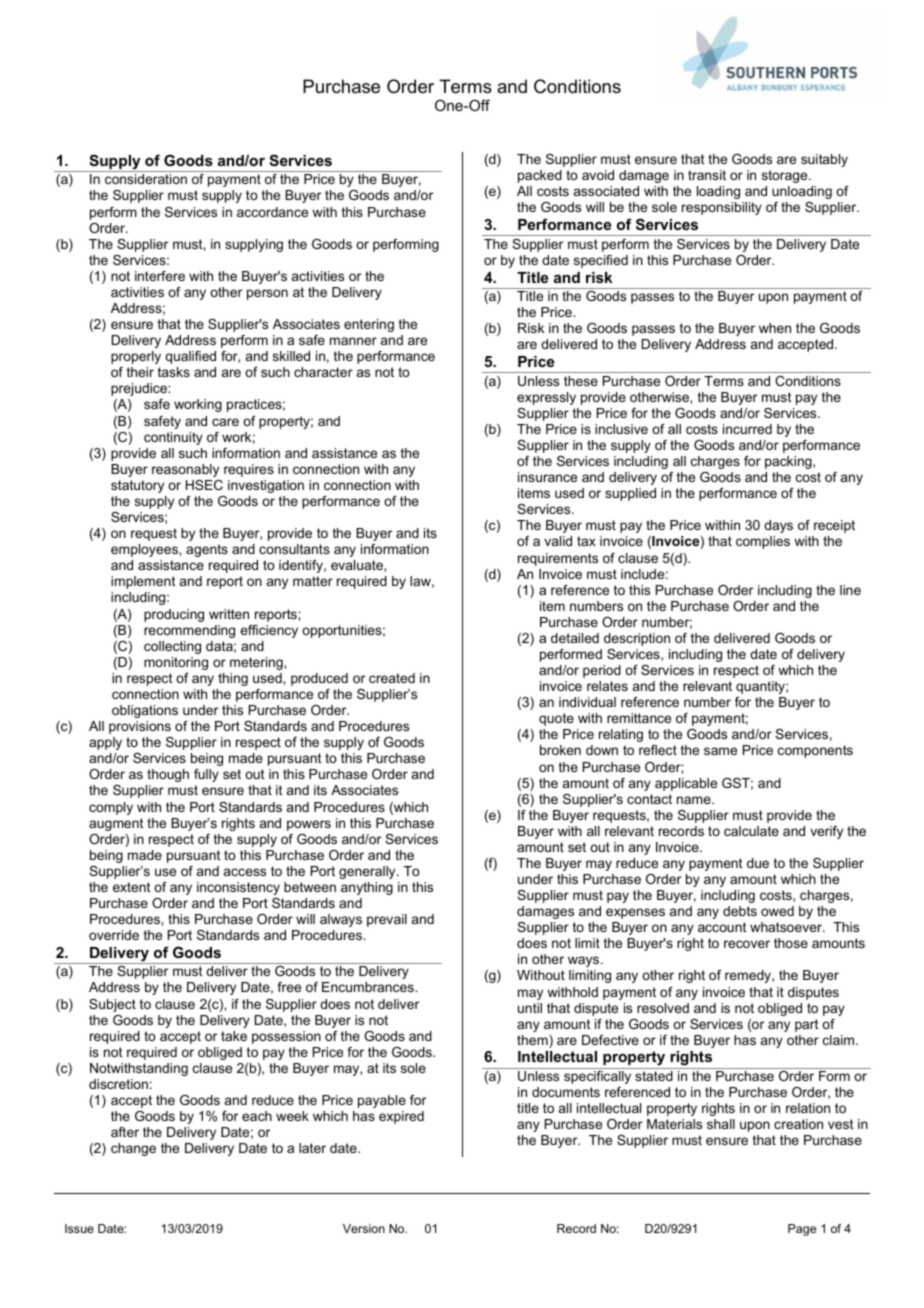 The height and width of the image is (1308, 924). What do you see at coordinates (133, 1149) in the image?
I see `change` at bounding box center [133, 1149].
